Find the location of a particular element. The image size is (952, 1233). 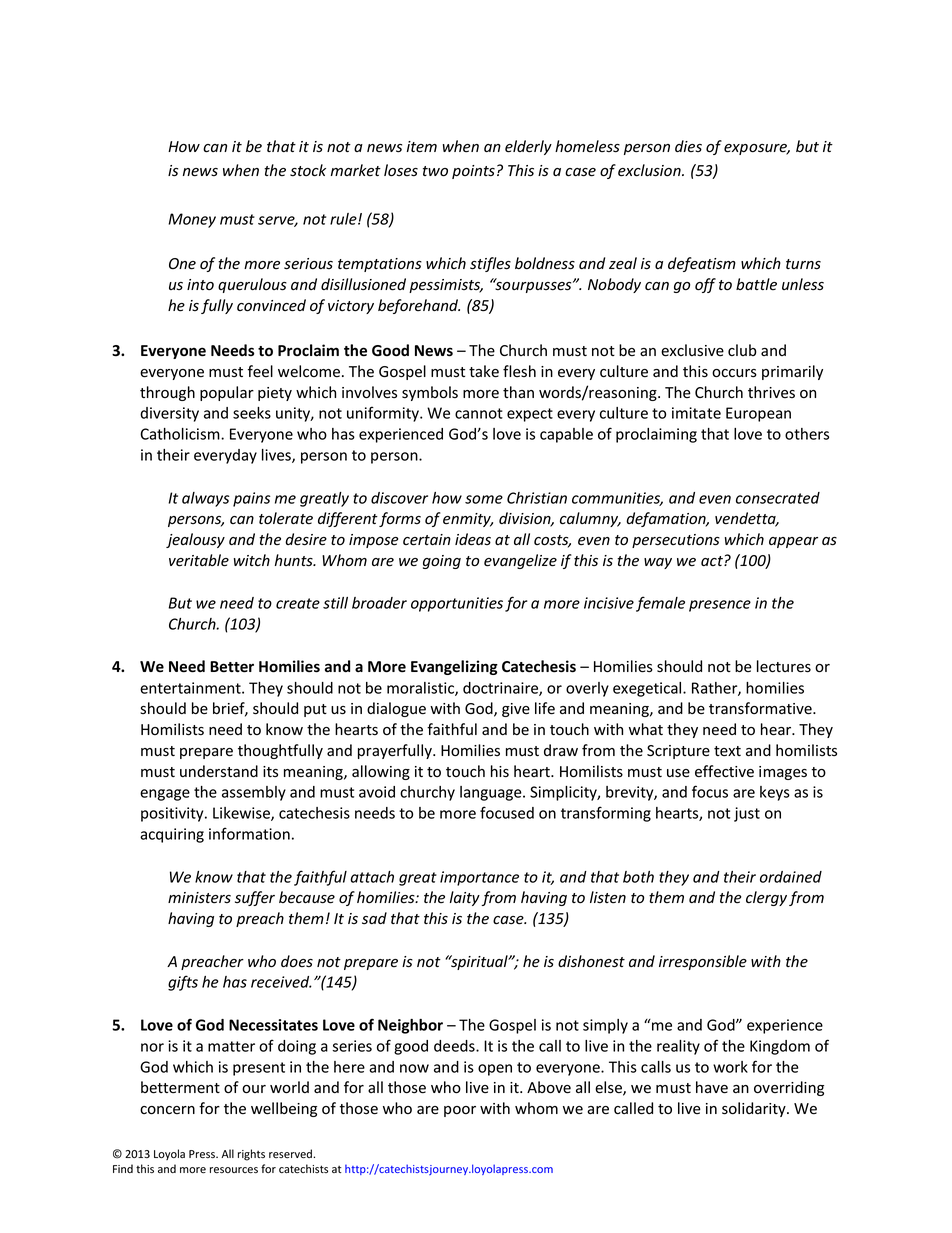

dies is located at coordinates (688, 146).
